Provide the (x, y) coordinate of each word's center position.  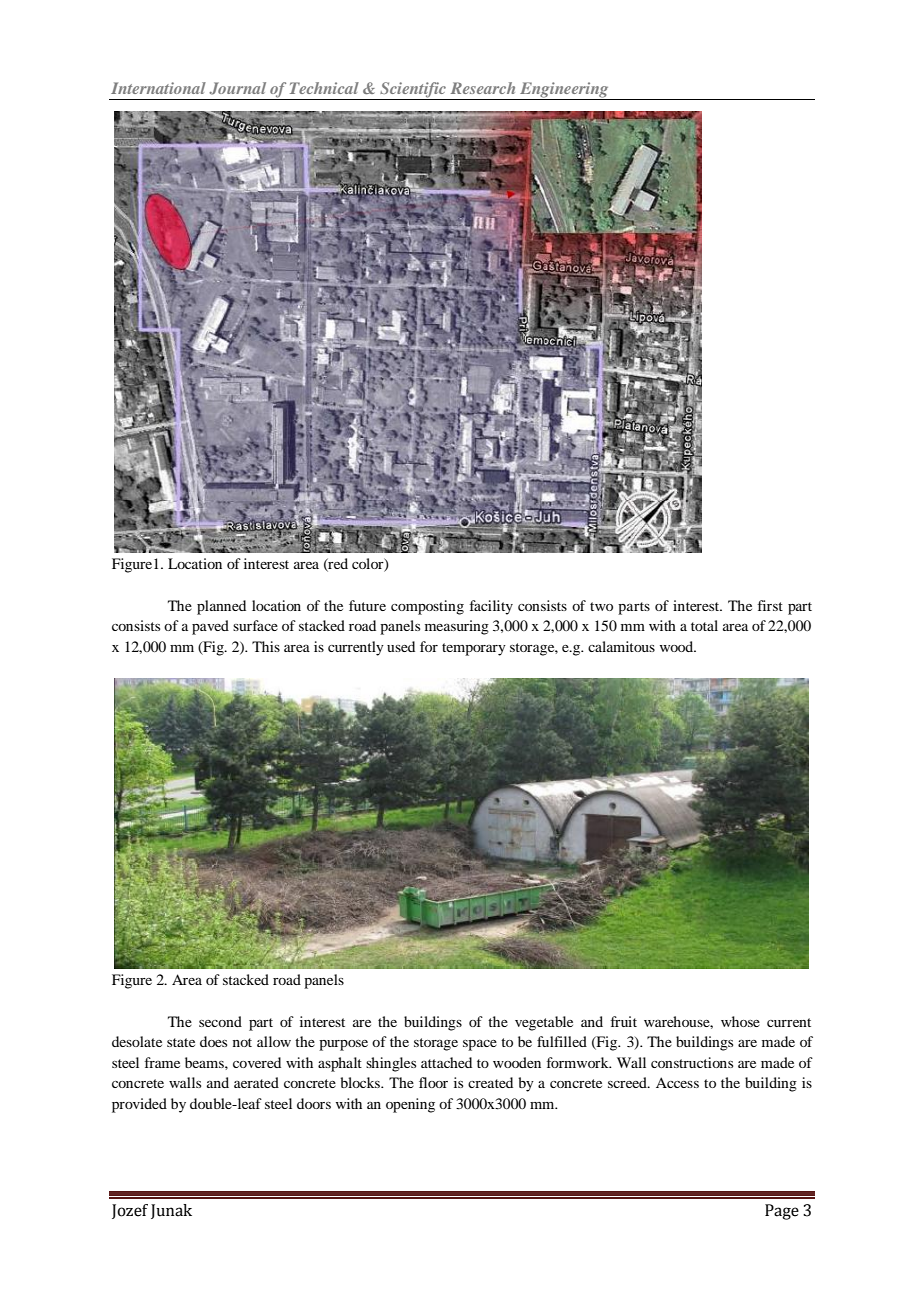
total (704, 625)
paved (210, 627)
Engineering (564, 91)
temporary (474, 649)
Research (483, 88)
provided (139, 1105)
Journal (237, 88)
